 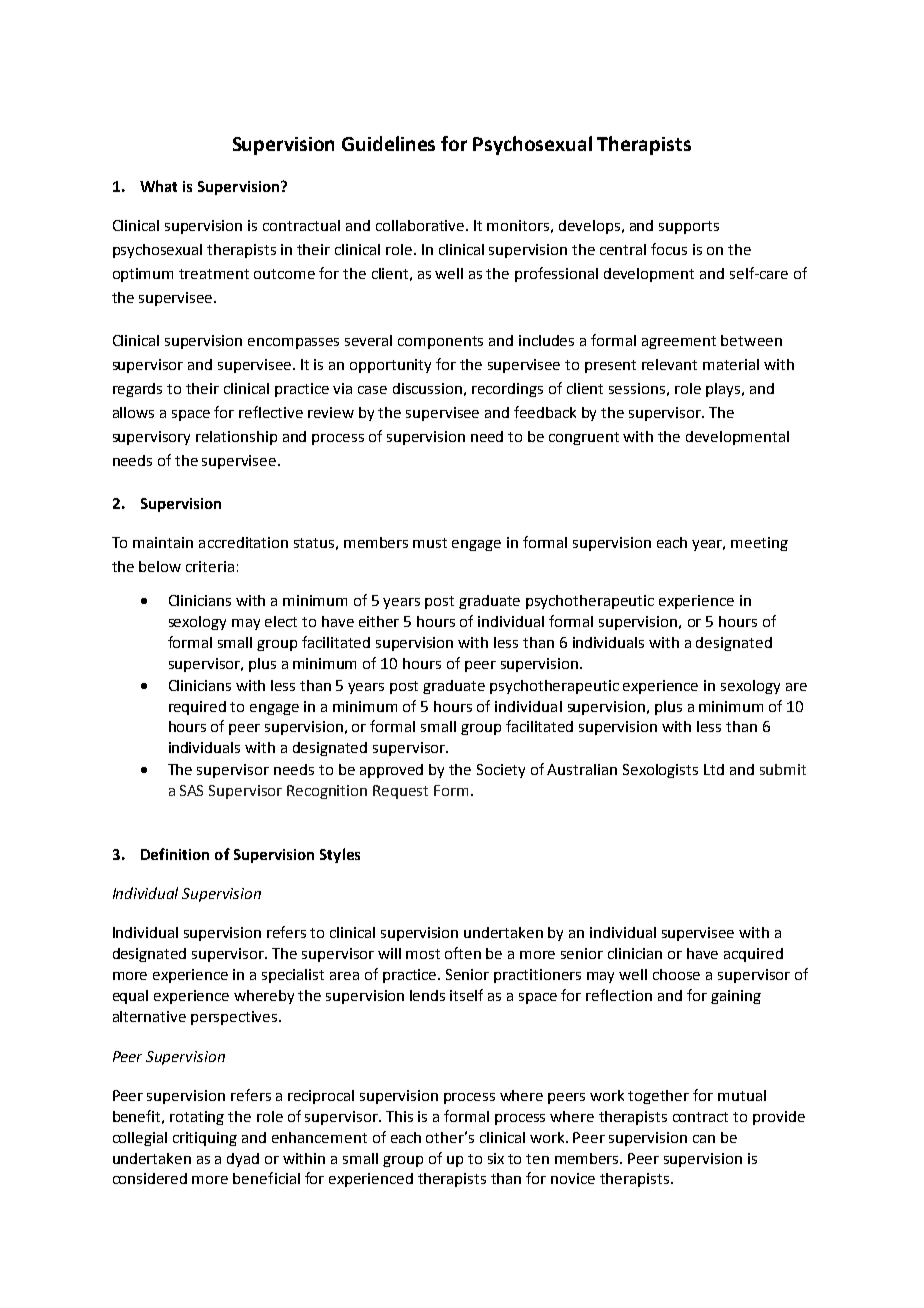 What do you see at coordinates (714, 769) in the screenshot?
I see `Ltd` at bounding box center [714, 769].
